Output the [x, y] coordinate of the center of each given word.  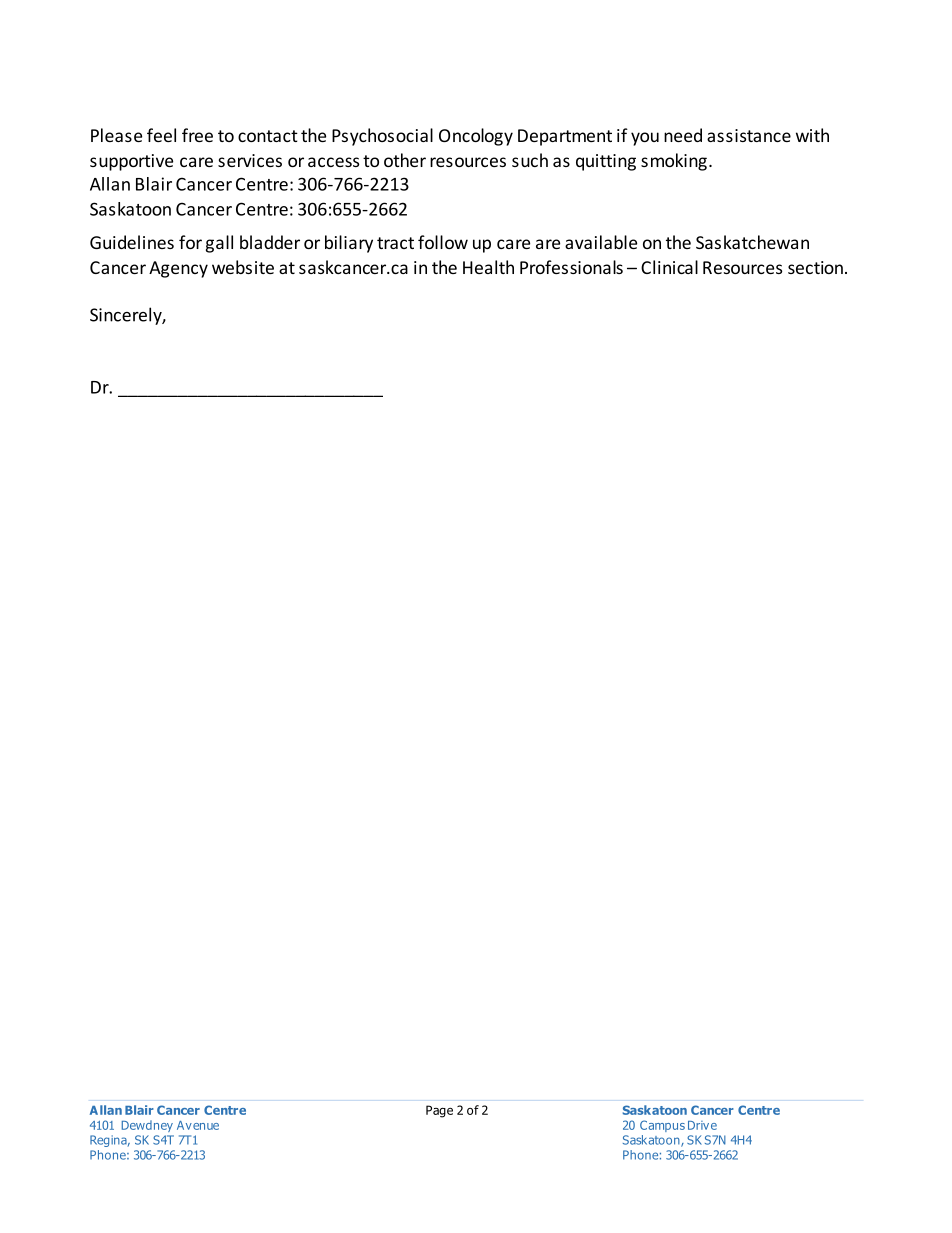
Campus [662, 1126]
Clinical [669, 267]
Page [439, 1111]
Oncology [476, 137]
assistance [749, 135]
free [197, 135]
